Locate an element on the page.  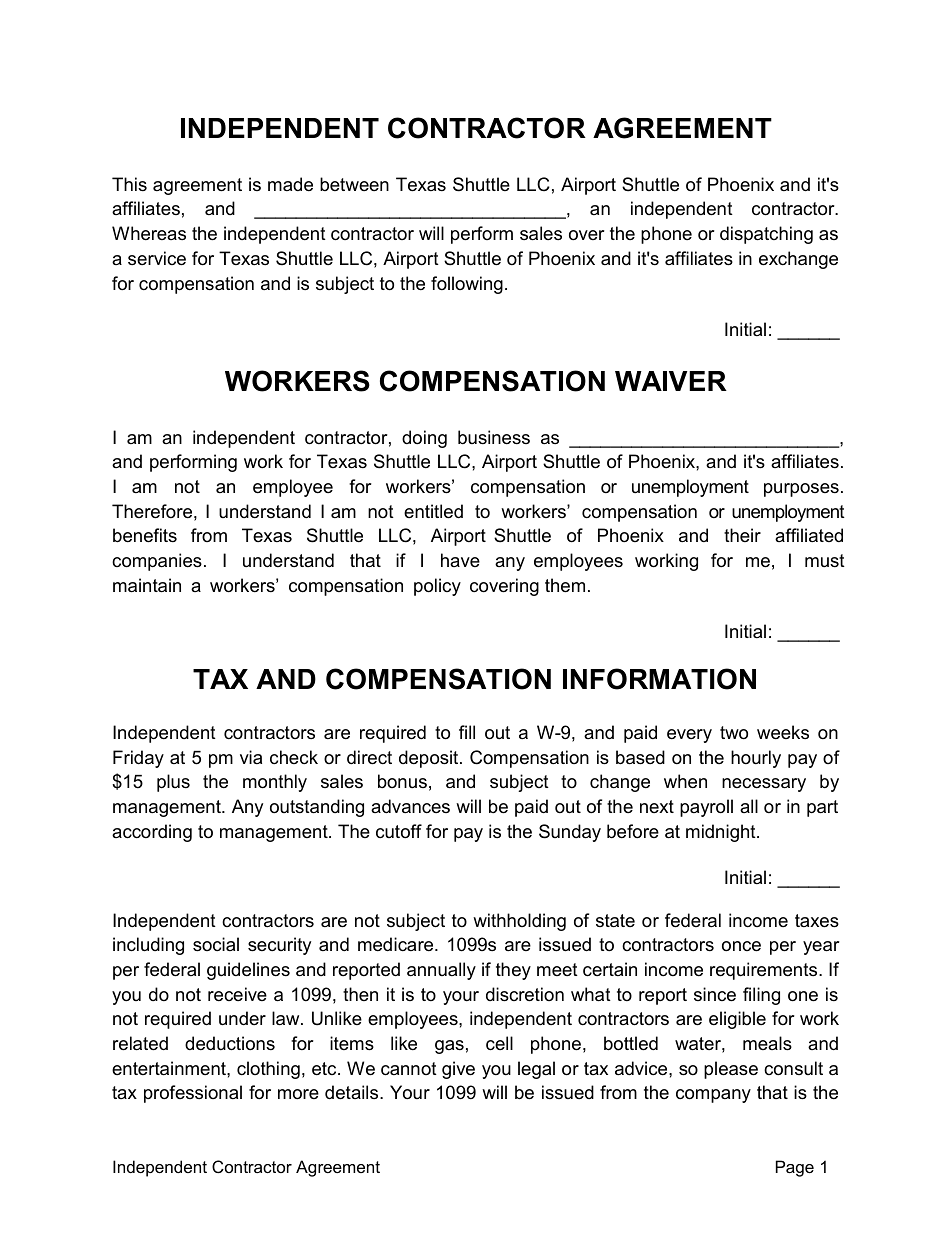
dispatching is located at coordinates (766, 235).
